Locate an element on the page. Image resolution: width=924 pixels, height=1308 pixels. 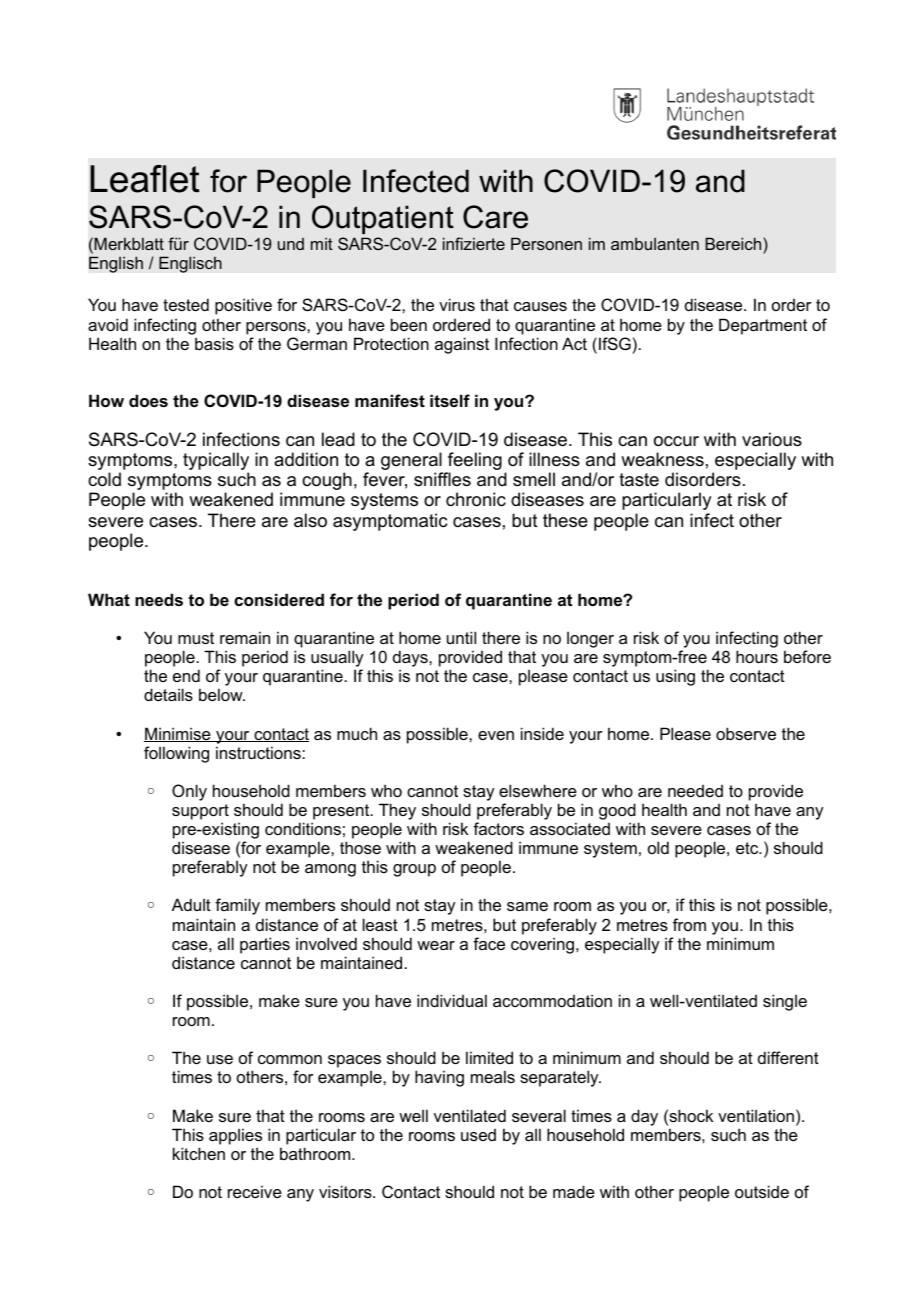
even is located at coordinates (496, 735).
